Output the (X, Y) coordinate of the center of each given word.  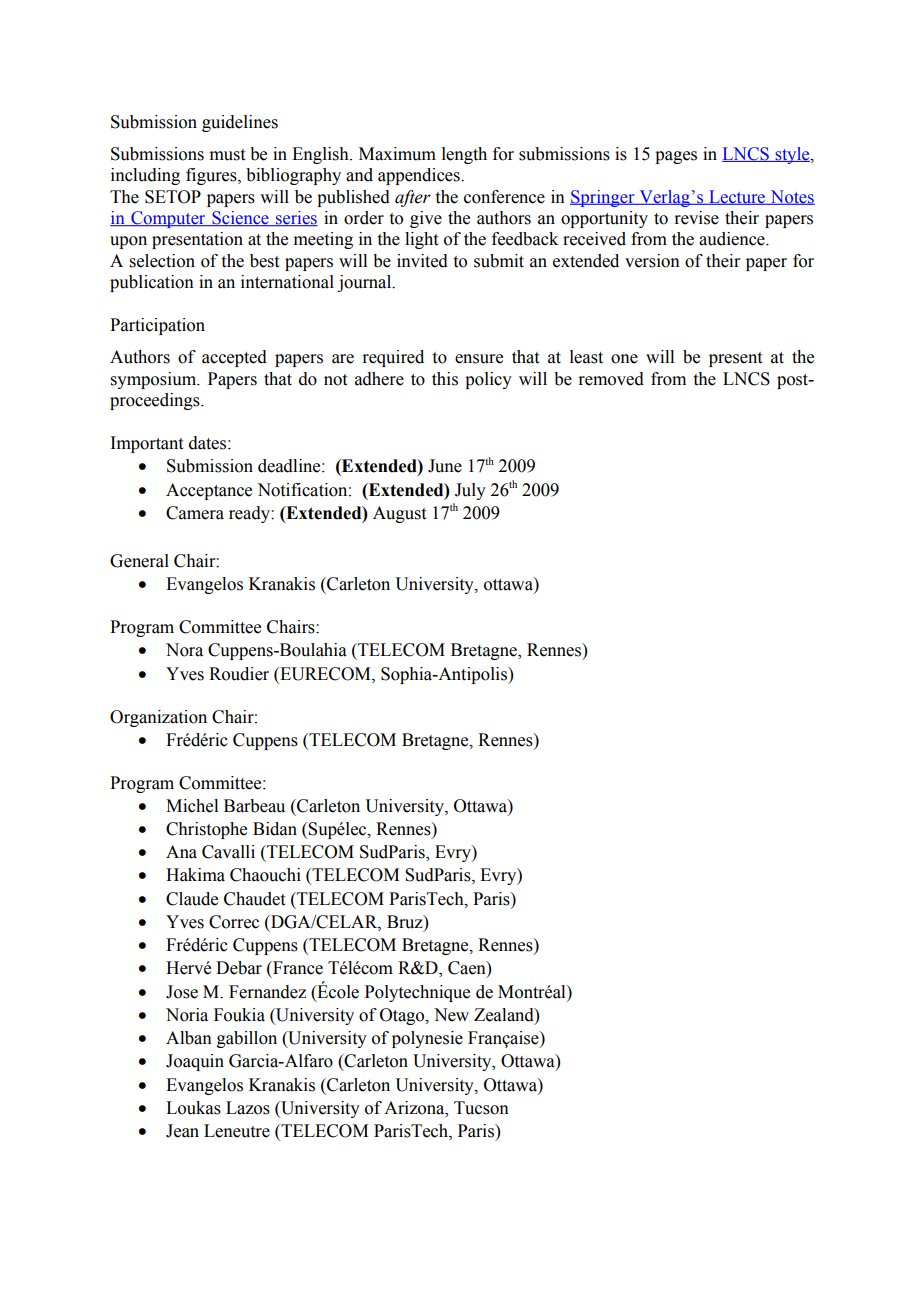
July (470, 491)
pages (676, 157)
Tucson (481, 1108)
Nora (184, 650)
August (399, 514)
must (227, 155)
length (464, 155)
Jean (182, 1131)
